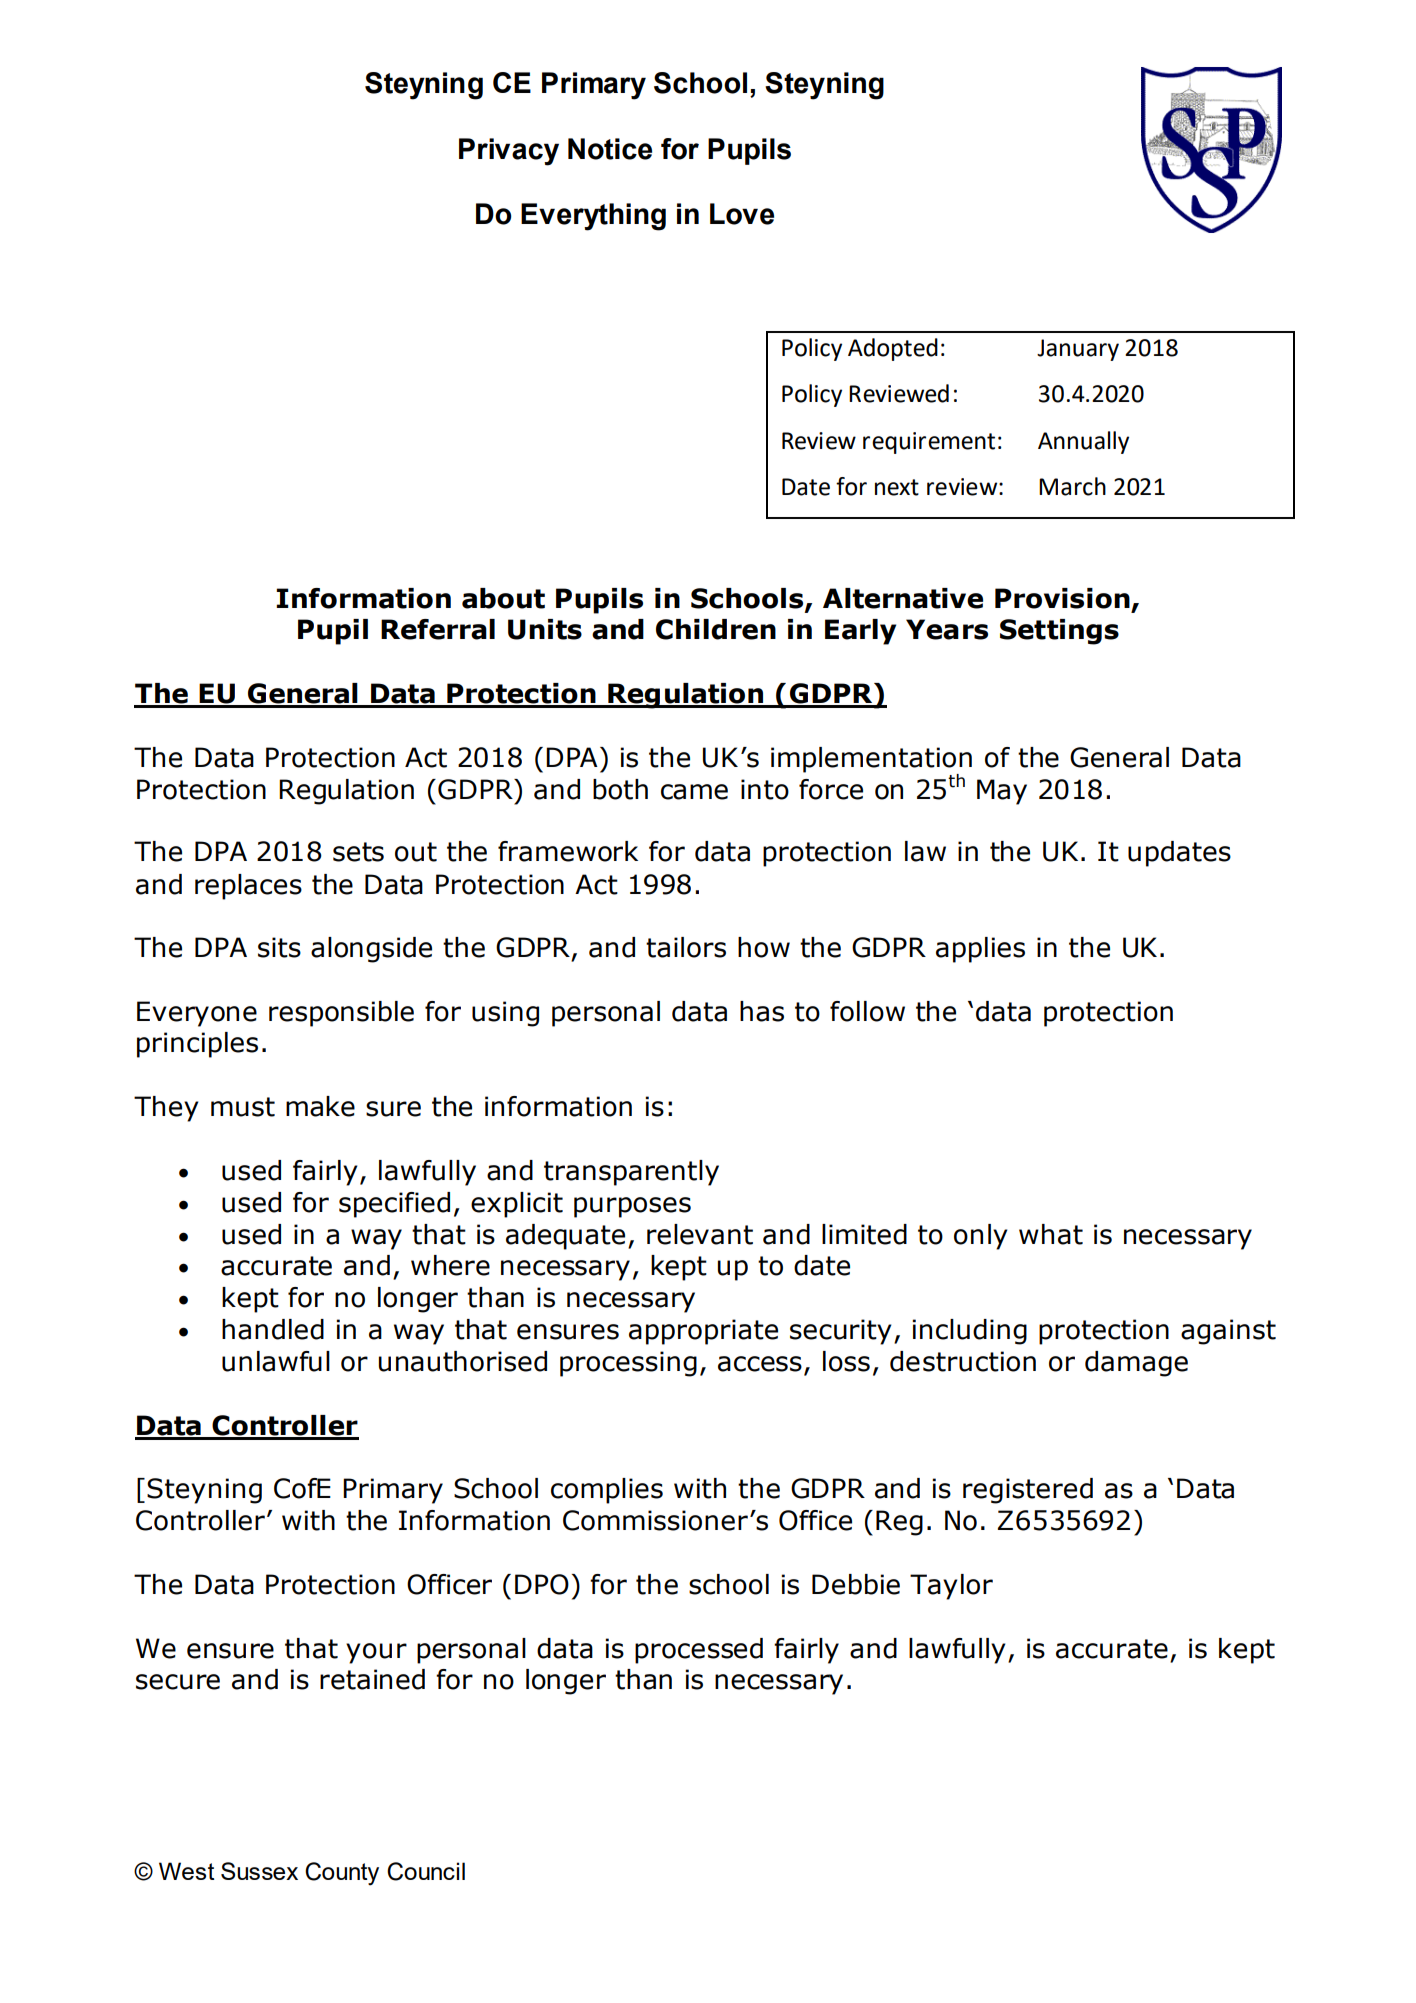 The width and height of the image is (1416, 2003). Describe the element at coordinates (1028, 1491) in the image. I see `registered` at that location.
